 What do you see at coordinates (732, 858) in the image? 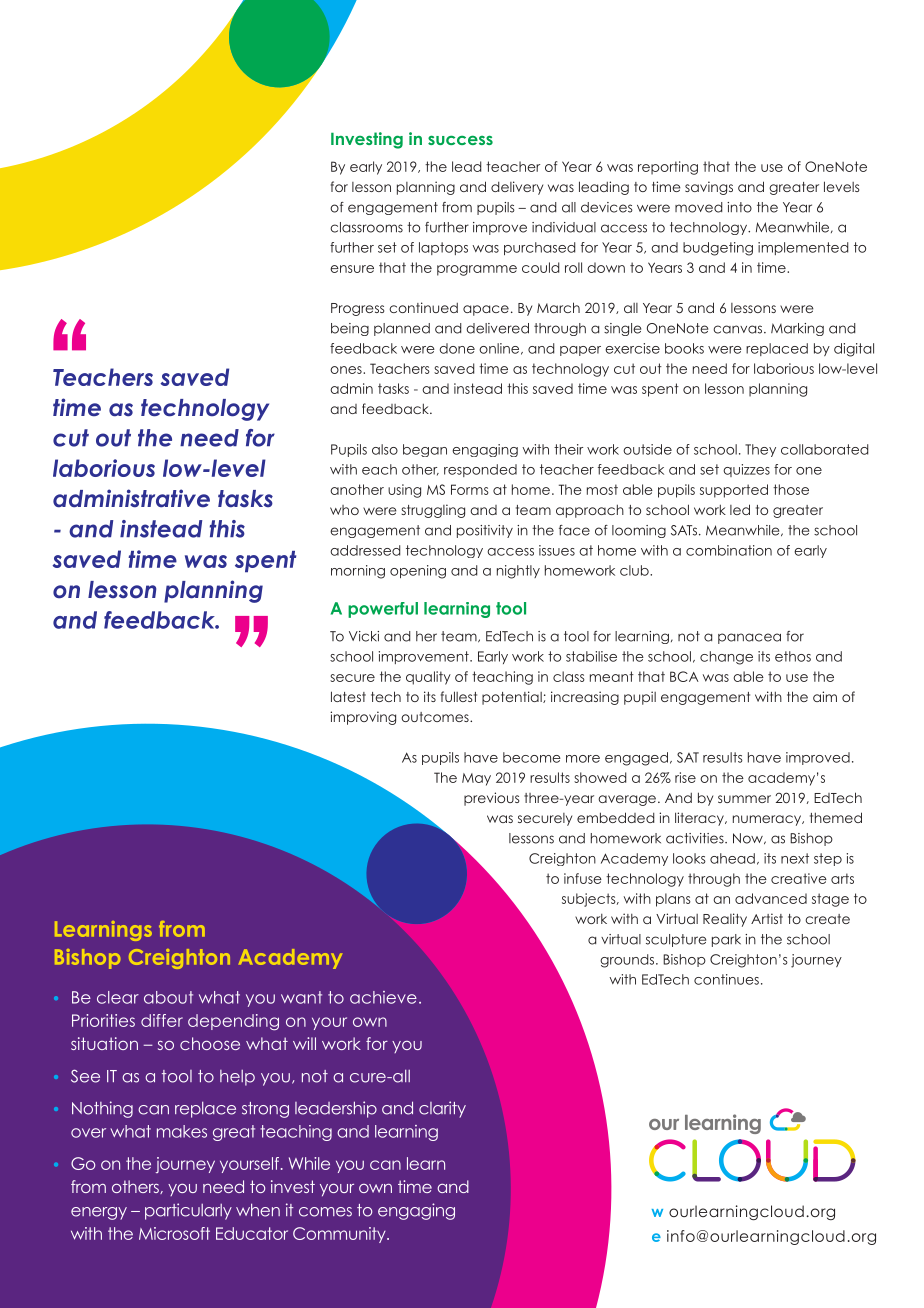
I see `ahead` at bounding box center [732, 858].
